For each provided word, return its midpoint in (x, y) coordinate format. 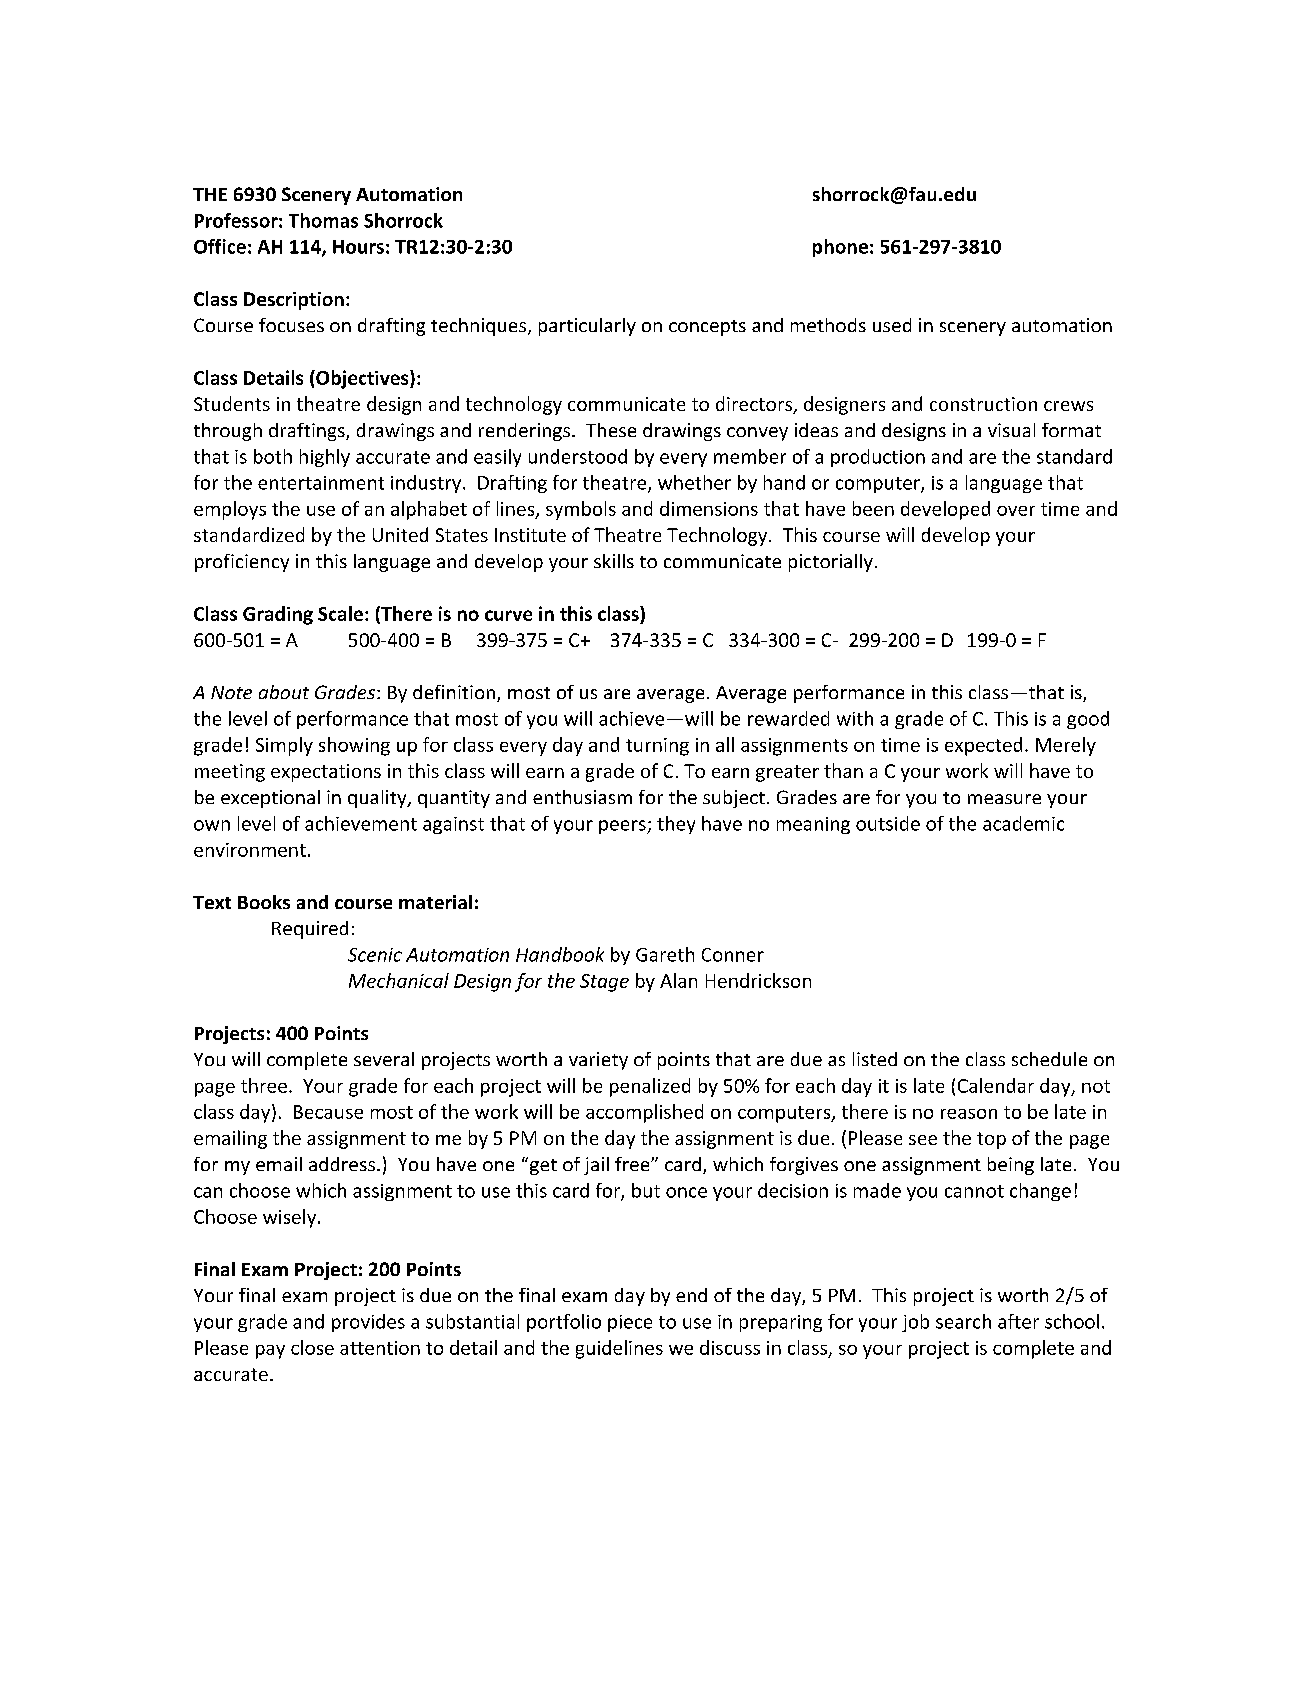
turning (657, 747)
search (963, 1321)
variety (598, 1061)
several (384, 1059)
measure (1004, 799)
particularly (587, 327)
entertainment (321, 483)
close (312, 1347)
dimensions (709, 508)
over (1016, 511)
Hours (358, 247)
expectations (326, 773)
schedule (1049, 1059)
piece (630, 1323)
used (892, 325)
